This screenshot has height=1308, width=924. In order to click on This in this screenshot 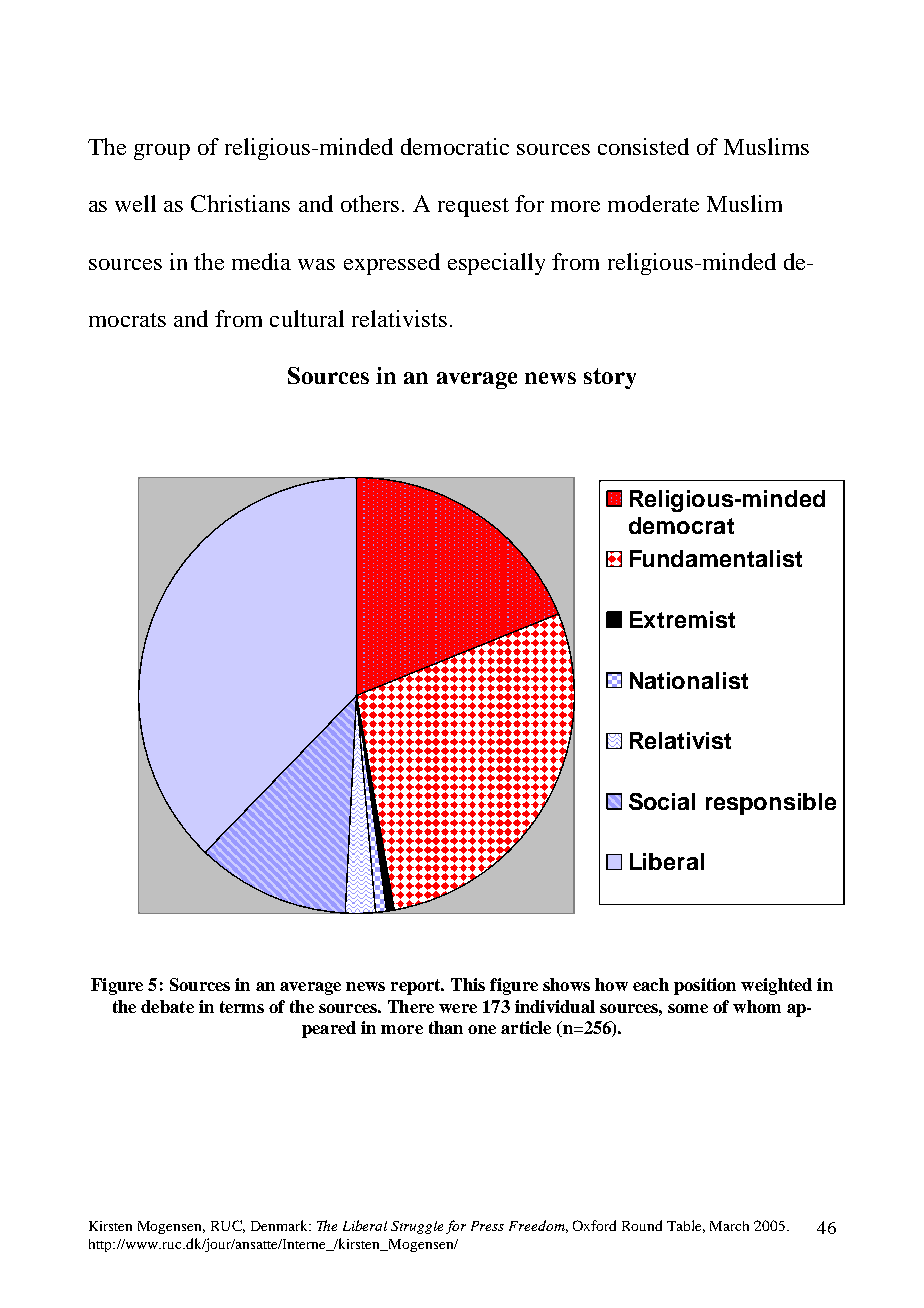, I will do `click(468, 984)`.
